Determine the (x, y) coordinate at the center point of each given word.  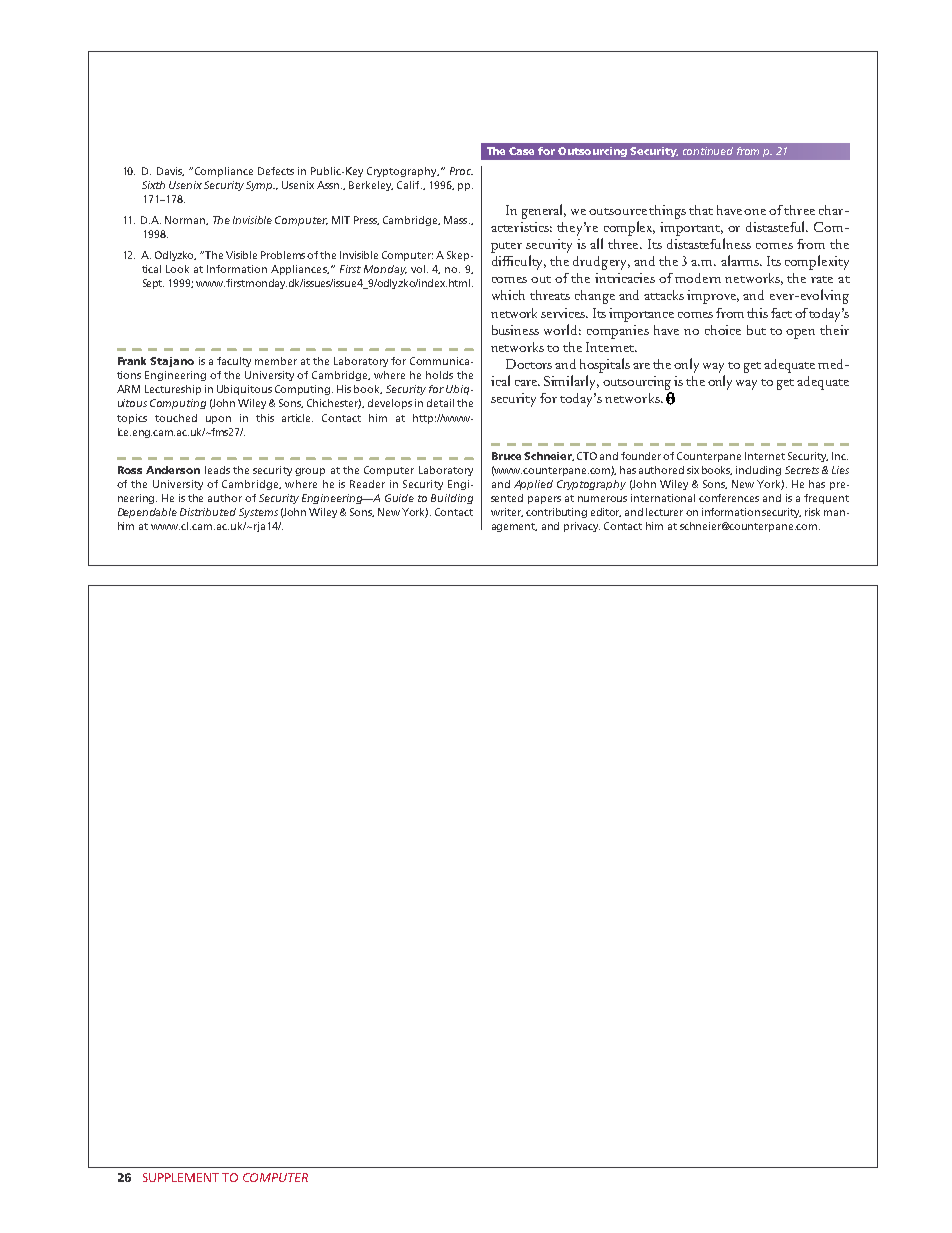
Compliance (224, 172)
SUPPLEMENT (181, 1177)
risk (812, 512)
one (755, 212)
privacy (582, 527)
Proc (461, 171)
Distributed (208, 512)
